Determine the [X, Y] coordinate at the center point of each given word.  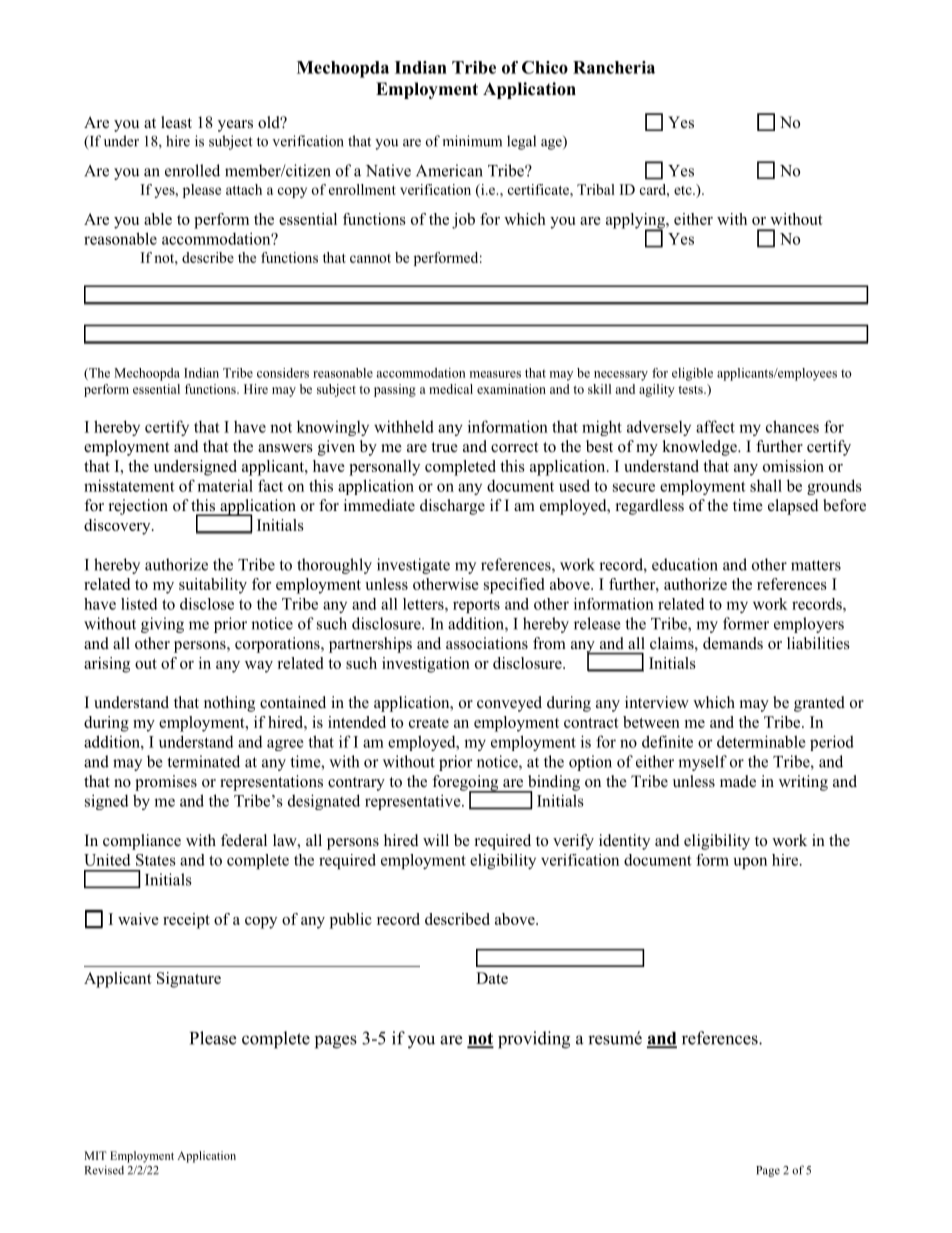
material [225, 485]
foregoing [466, 784]
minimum [472, 141]
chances [792, 426]
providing [534, 1040]
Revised [104, 1170]
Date [492, 978]
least [176, 122]
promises [166, 783]
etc [684, 190]
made [738, 781]
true [444, 447]
